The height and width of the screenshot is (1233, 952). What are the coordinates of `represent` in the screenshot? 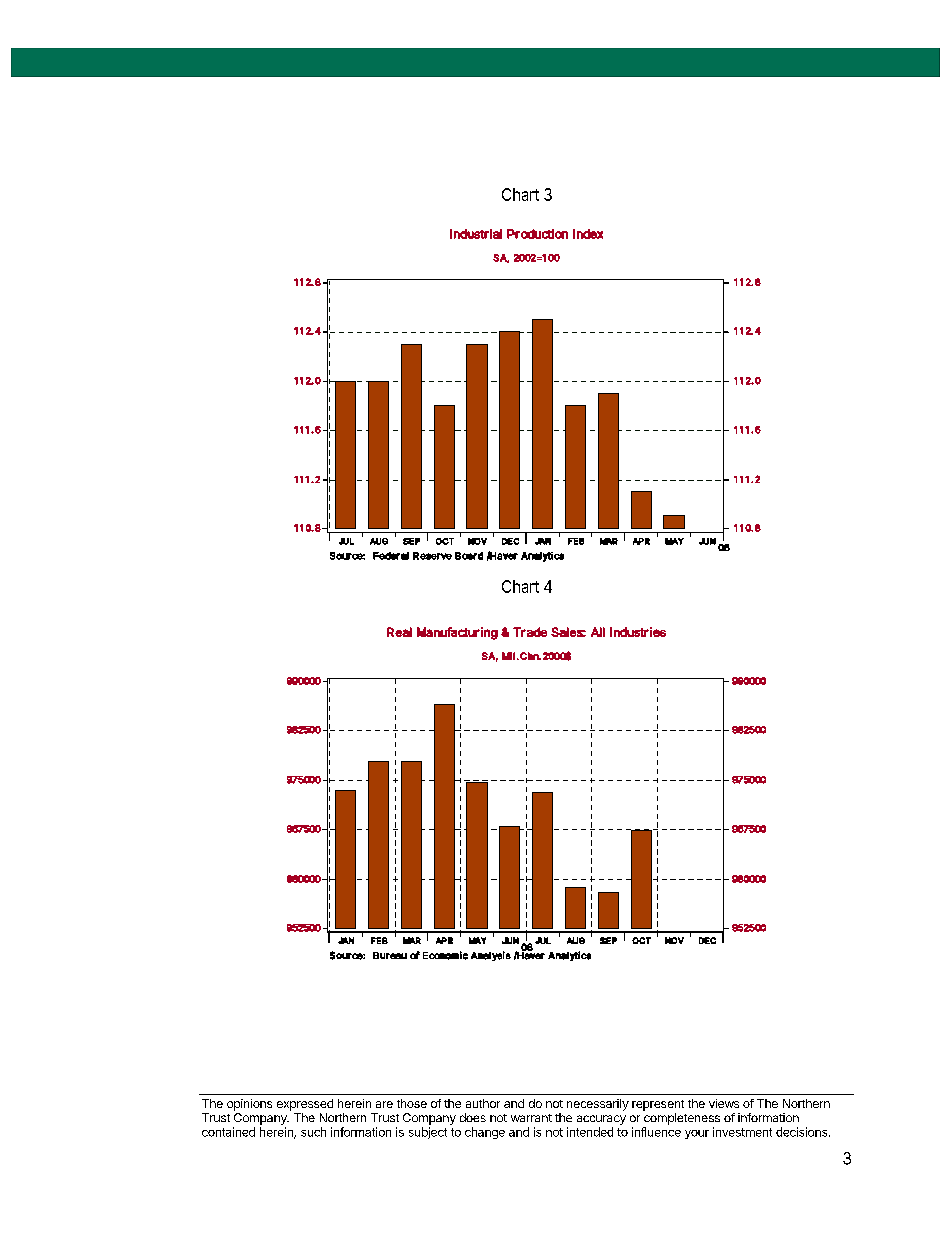 It's located at (658, 1105).
